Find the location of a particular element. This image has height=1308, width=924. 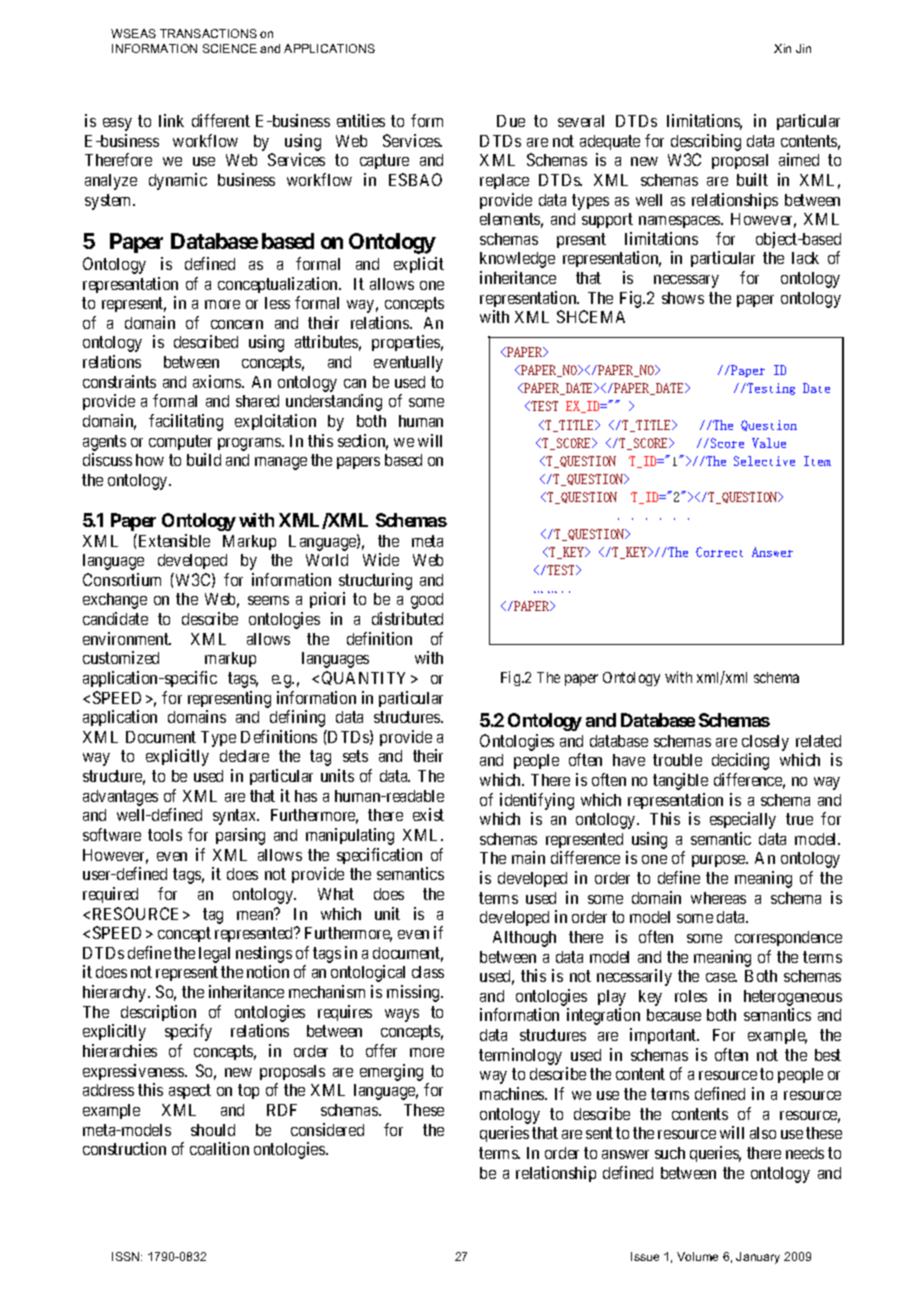

SCIENCE is located at coordinates (230, 48).
